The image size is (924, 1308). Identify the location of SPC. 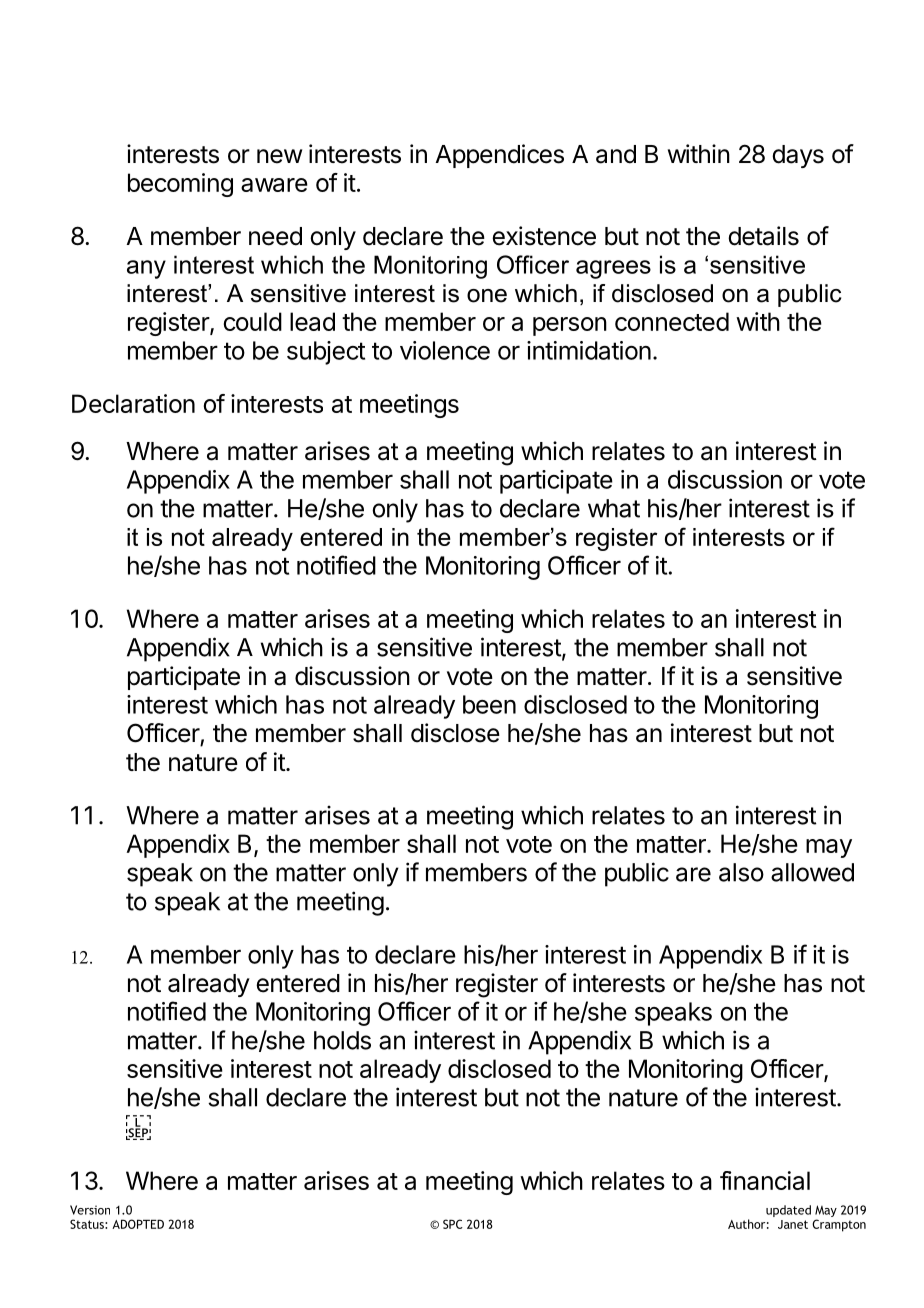
(453, 1224).
